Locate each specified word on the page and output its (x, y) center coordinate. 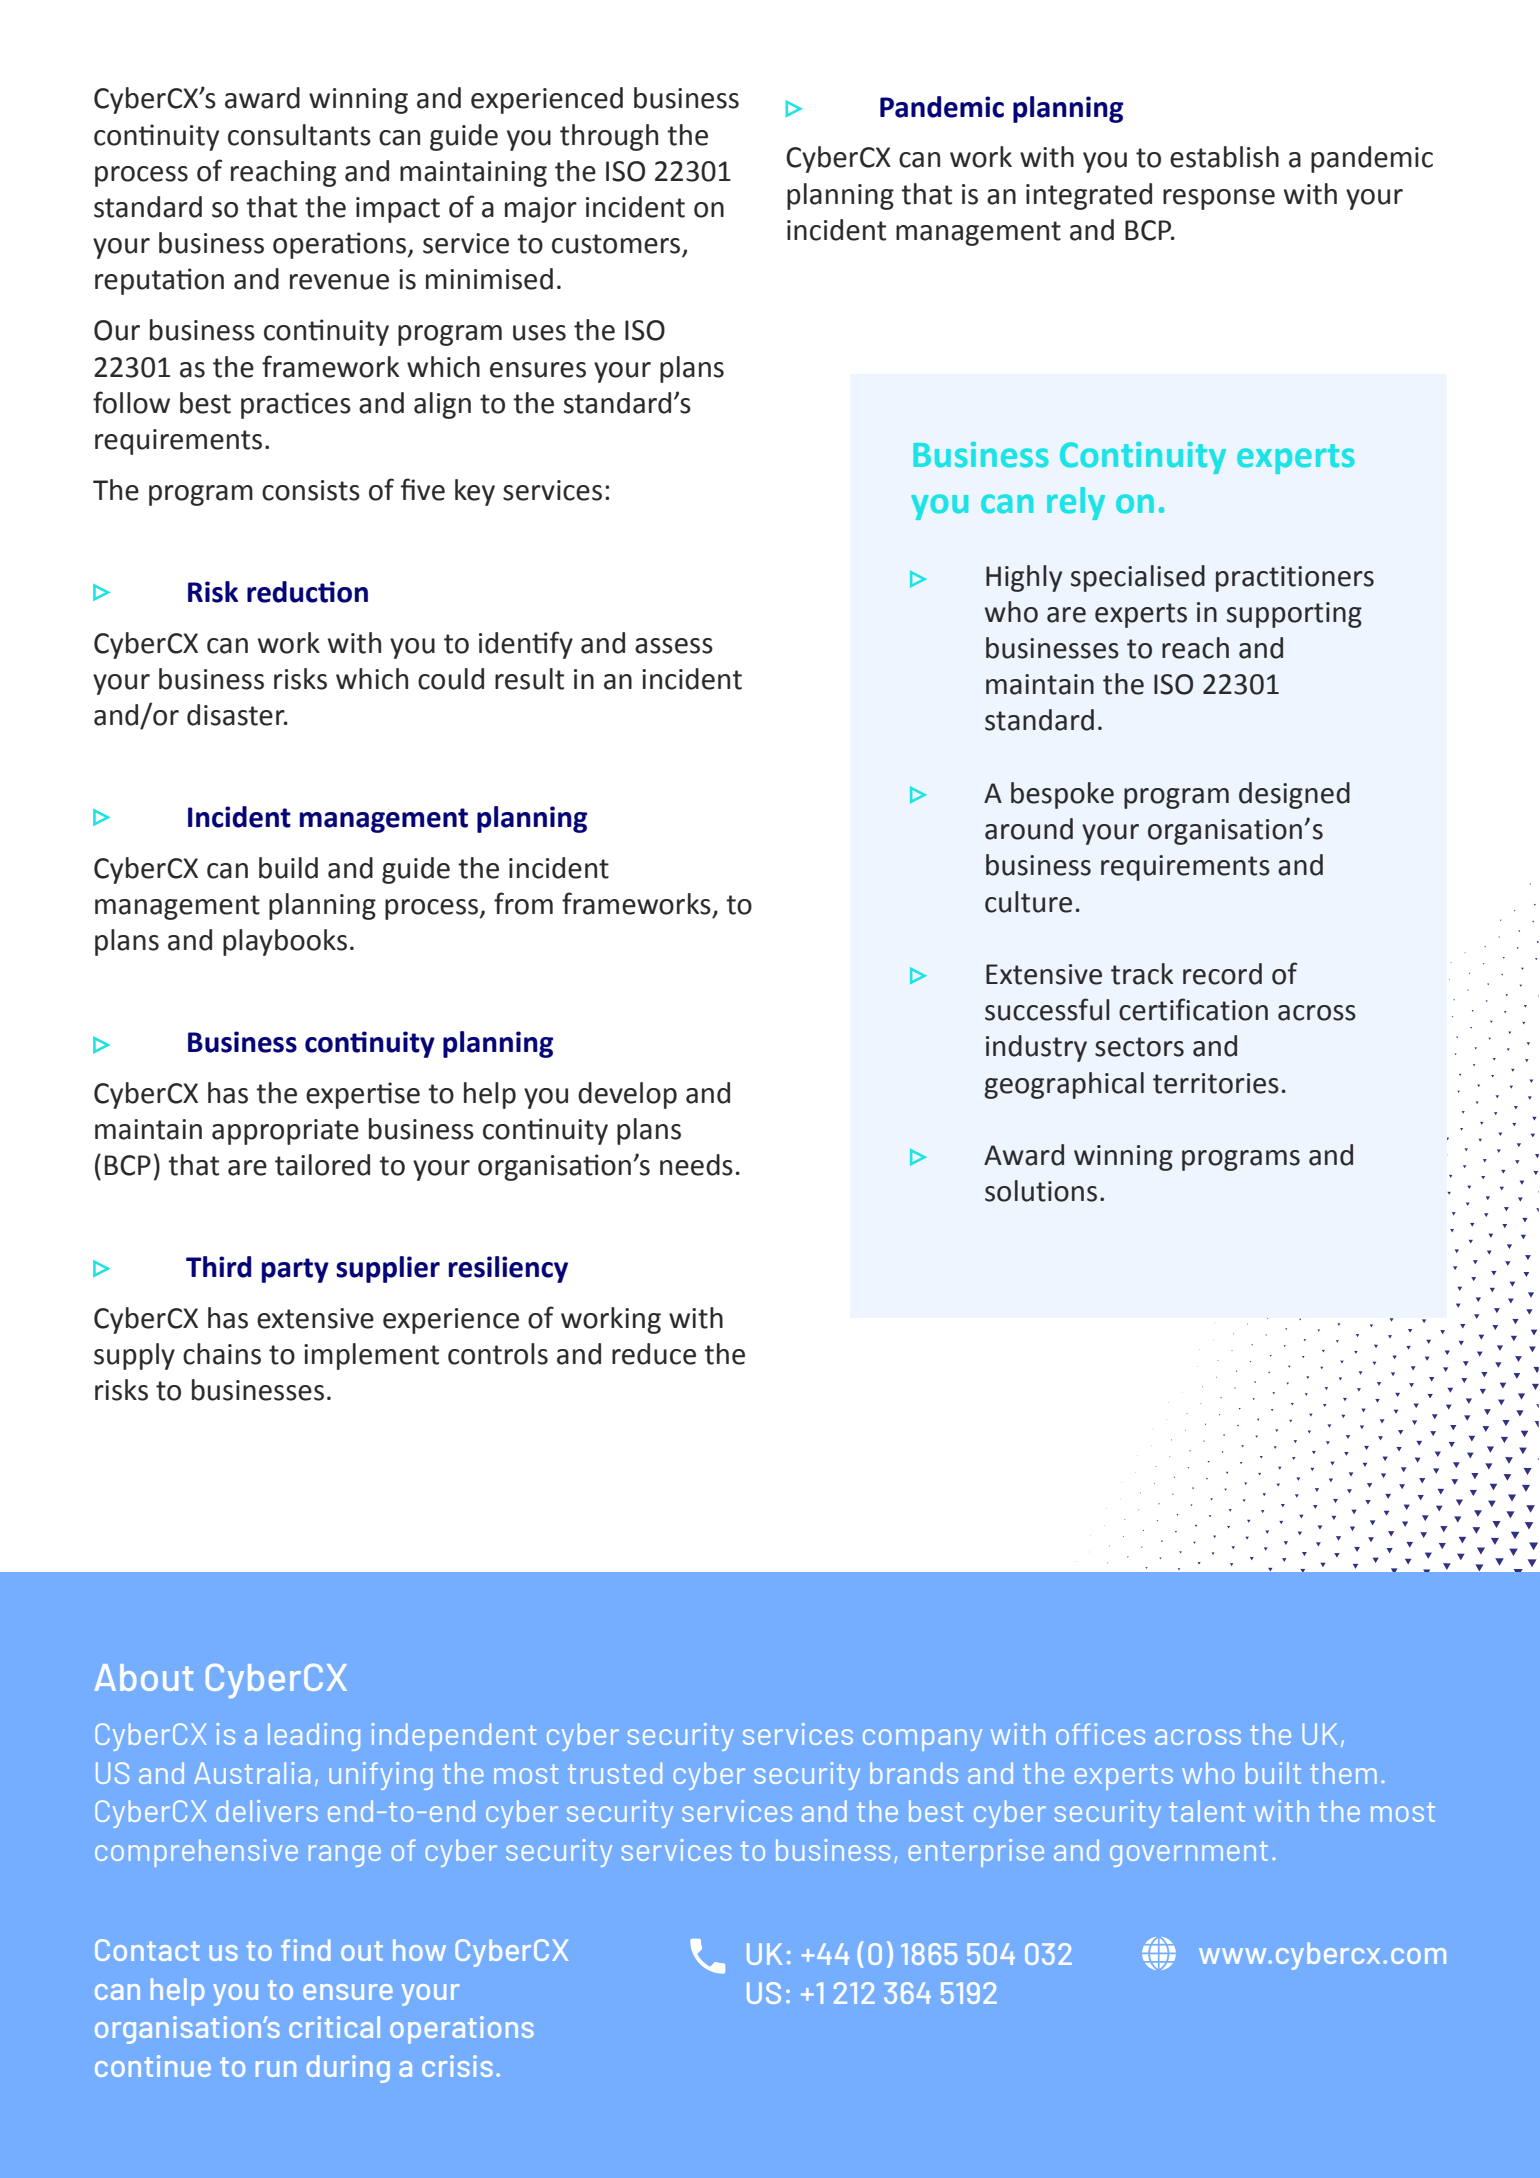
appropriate (285, 1132)
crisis (457, 2066)
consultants (299, 135)
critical (334, 2027)
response (1219, 199)
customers (617, 245)
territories (1216, 1083)
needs (696, 1165)
